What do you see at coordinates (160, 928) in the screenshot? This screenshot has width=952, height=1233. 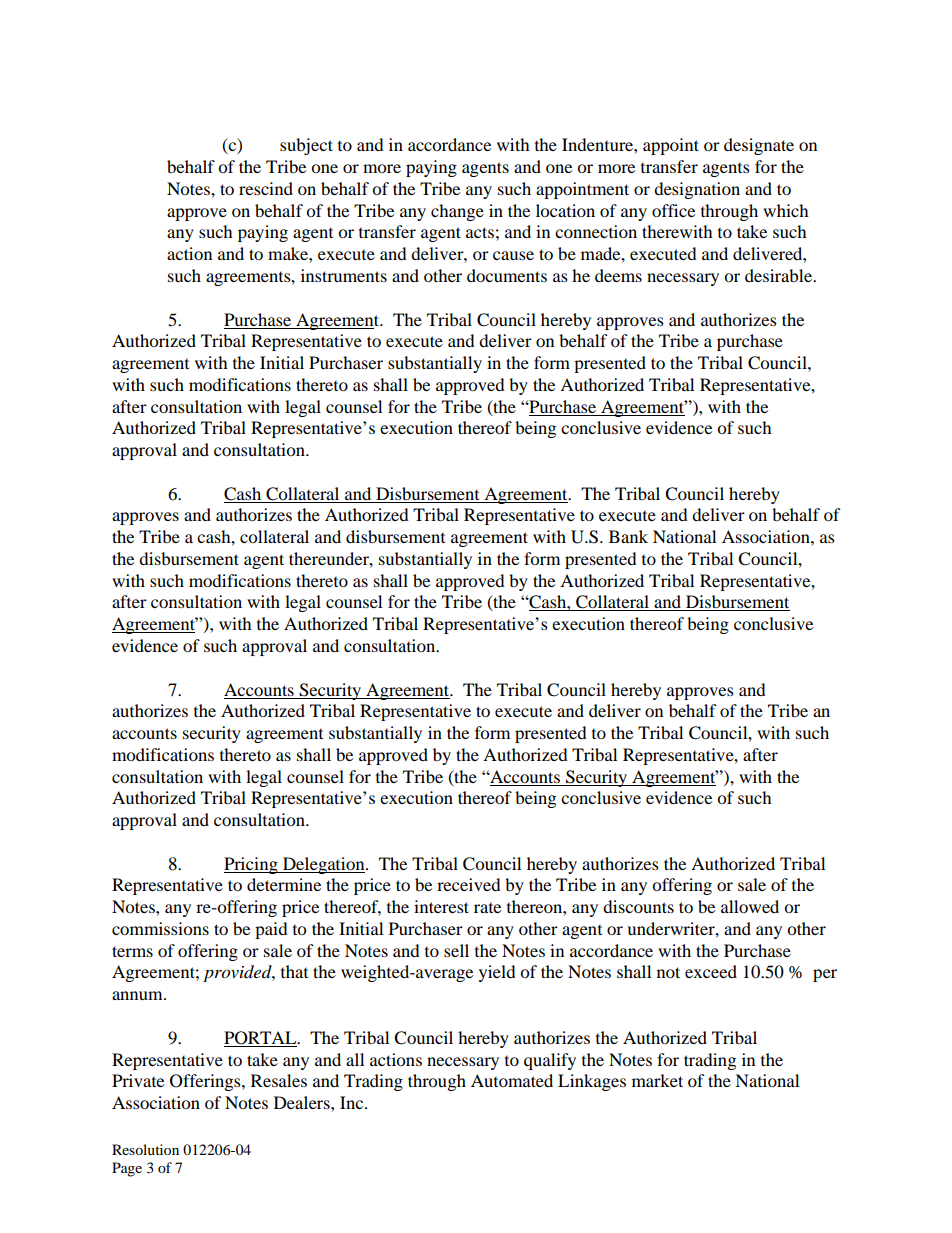 I see `commissions` at bounding box center [160, 928].
